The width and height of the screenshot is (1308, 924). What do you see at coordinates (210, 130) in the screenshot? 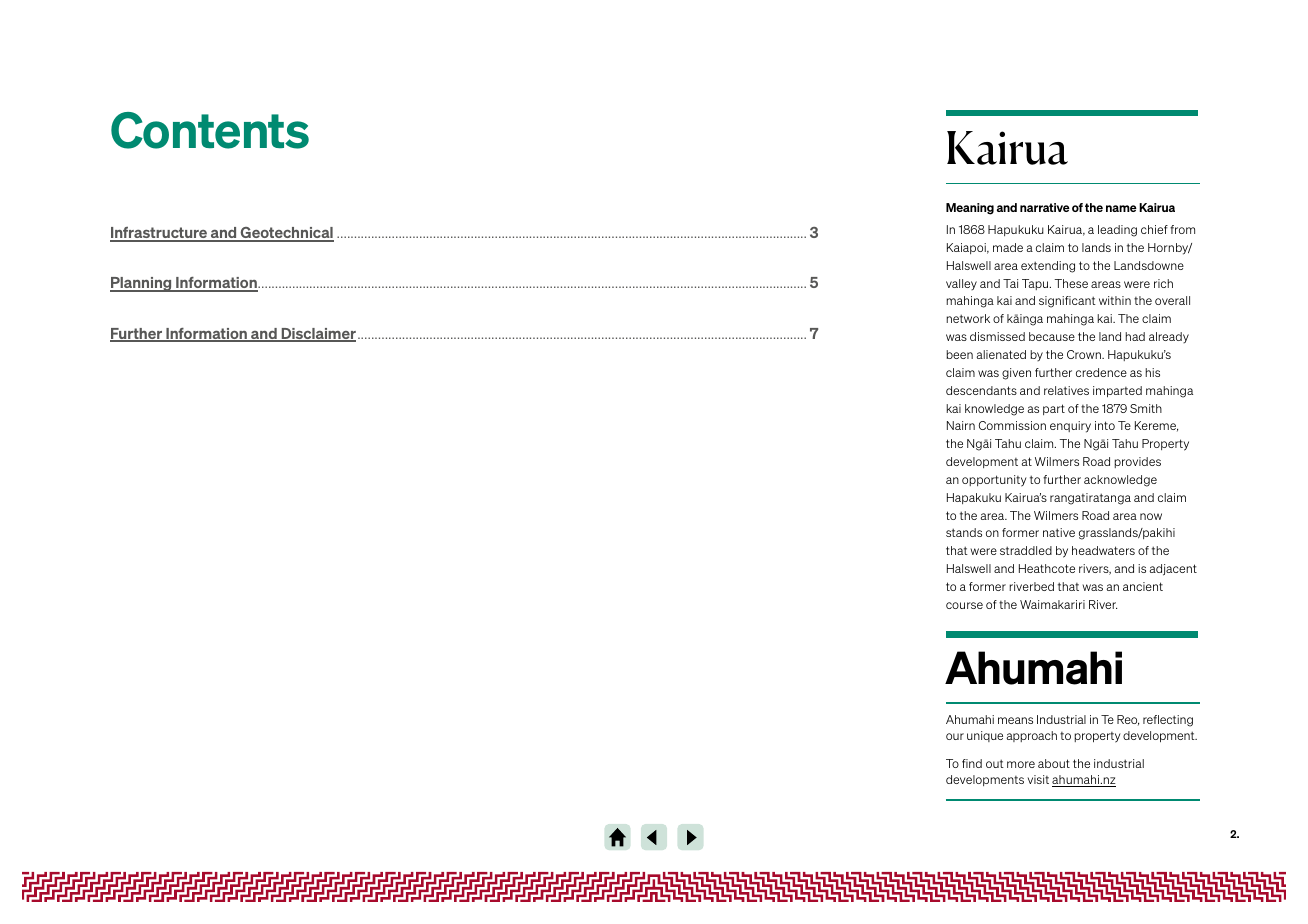
I see `Contents` at bounding box center [210, 130].
